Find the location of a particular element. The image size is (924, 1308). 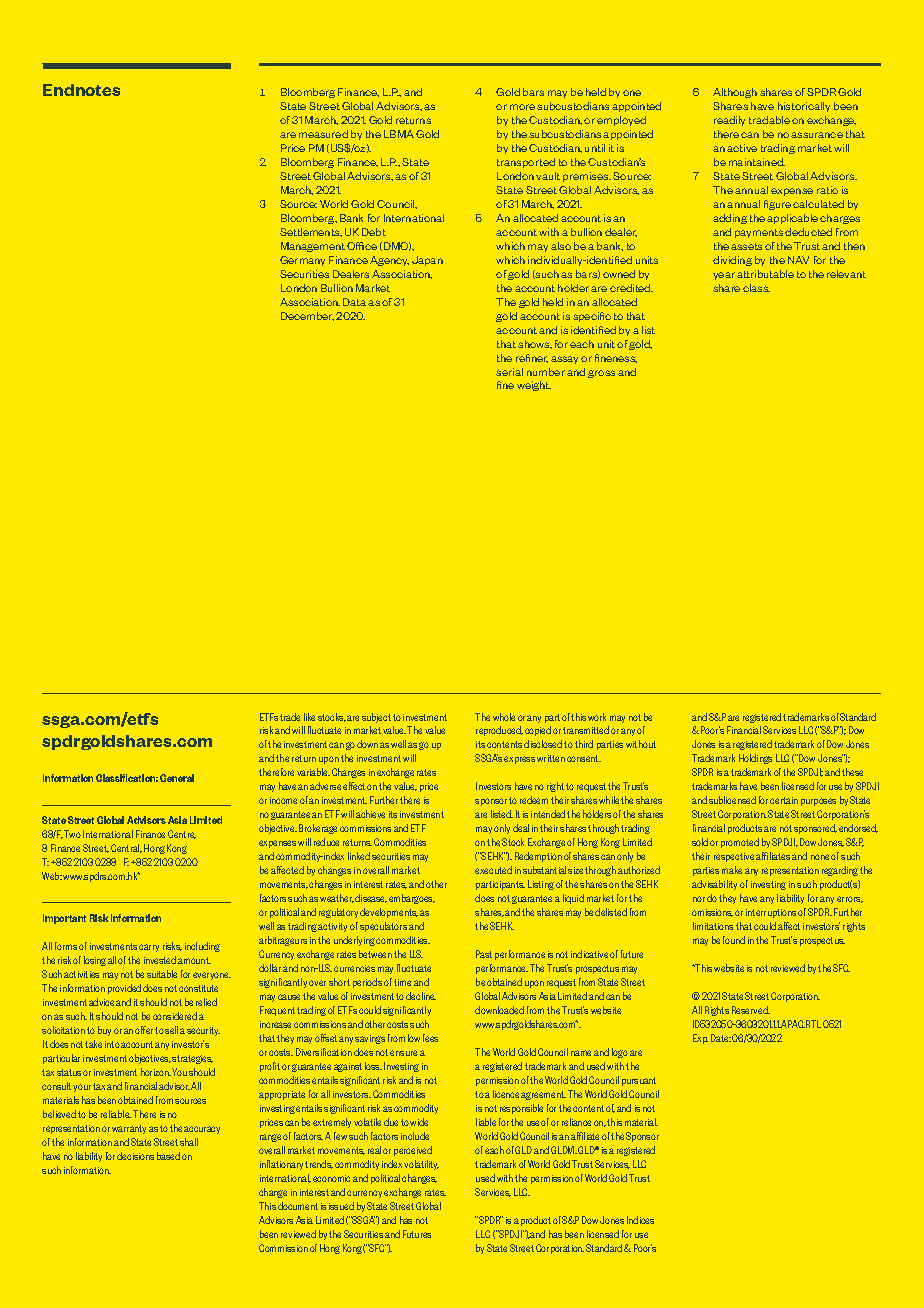

Endnotes is located at coordinates (81, 90).
